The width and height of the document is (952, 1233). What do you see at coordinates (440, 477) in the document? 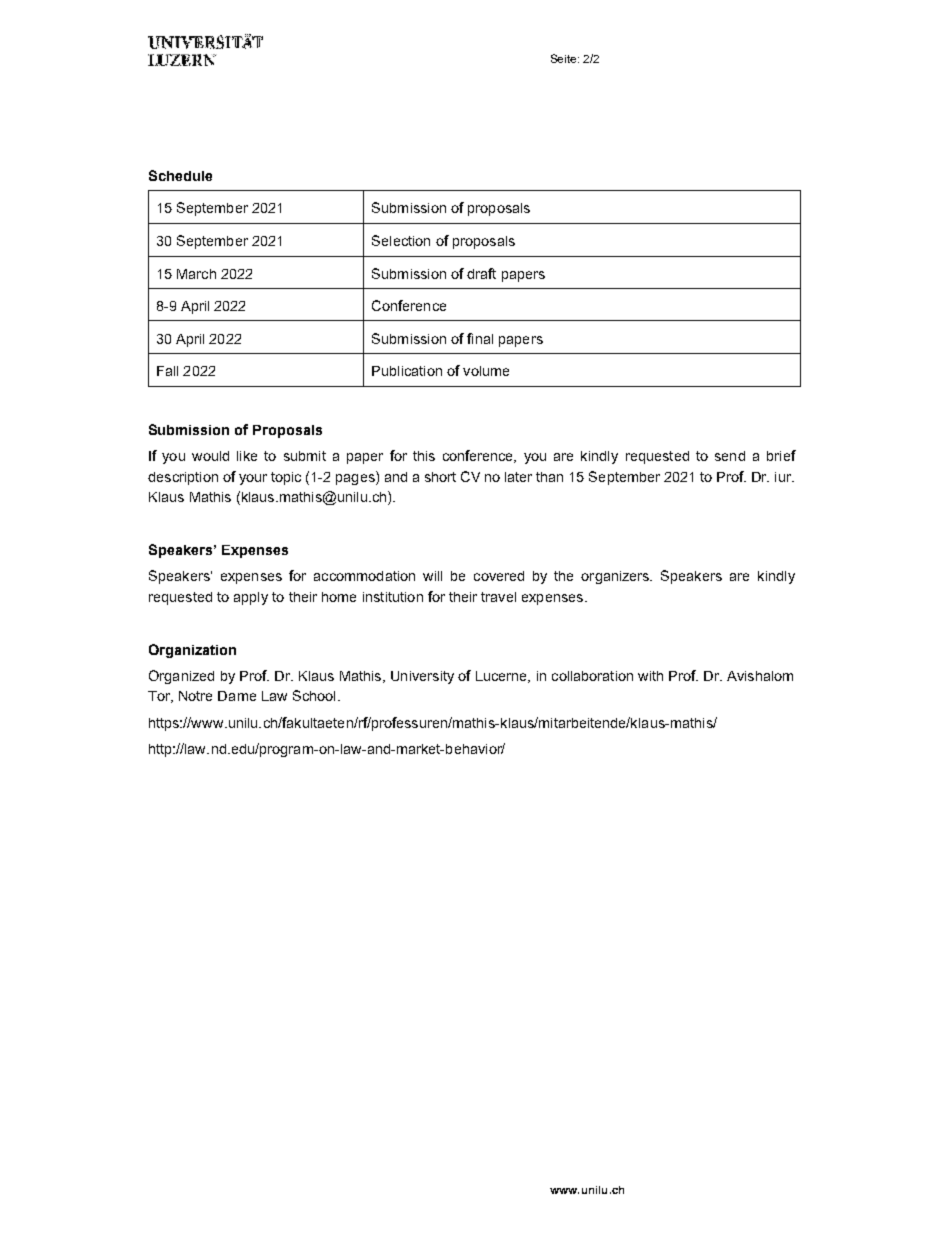
I see `short` at bounding box center [440, 477].
